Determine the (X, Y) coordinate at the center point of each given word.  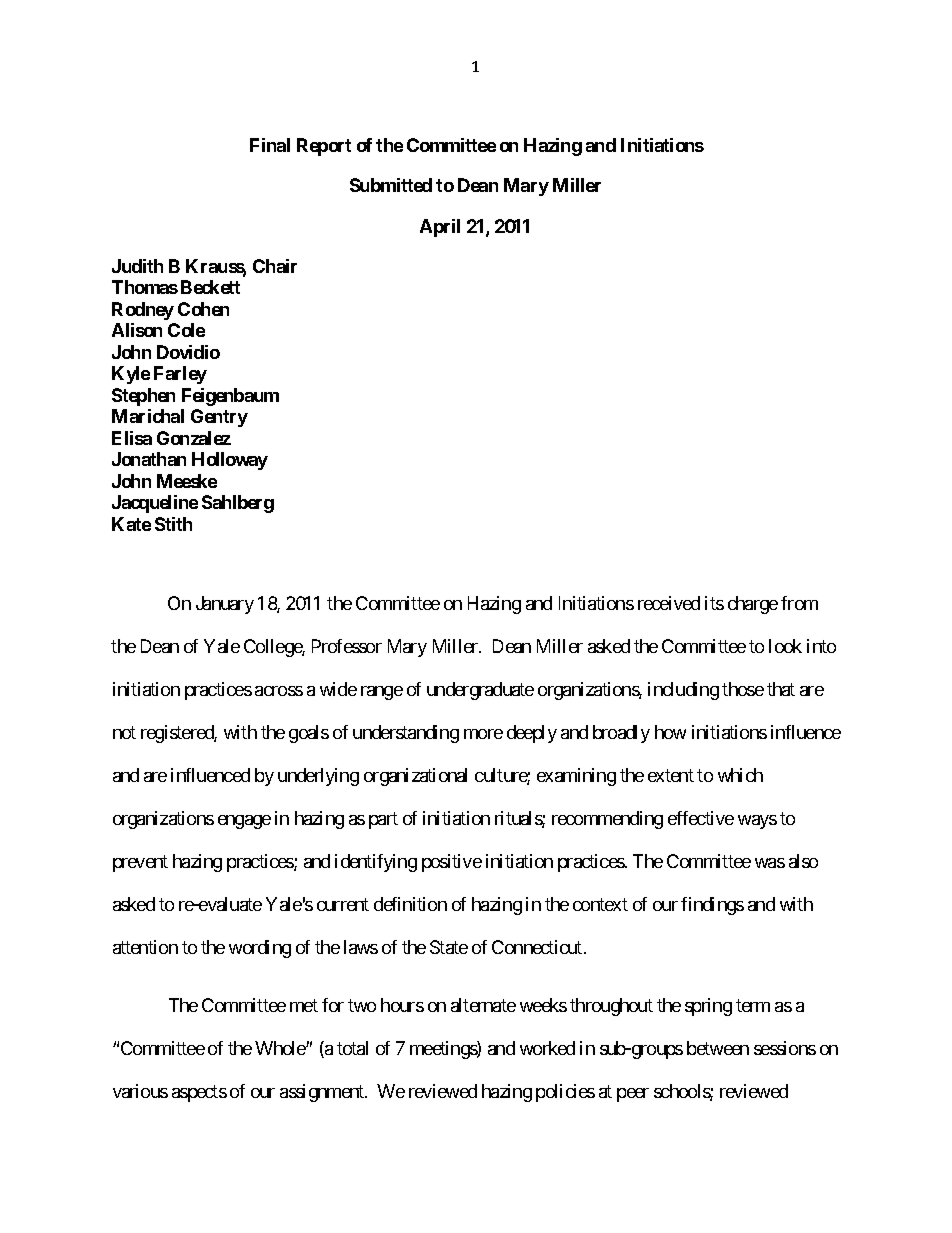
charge (753, 605)
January (225, 605)
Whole (281, 1048)
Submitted (391, 185)
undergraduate (480, 691)
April (440, 228)
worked (547, 1048)
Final (270, 145)
